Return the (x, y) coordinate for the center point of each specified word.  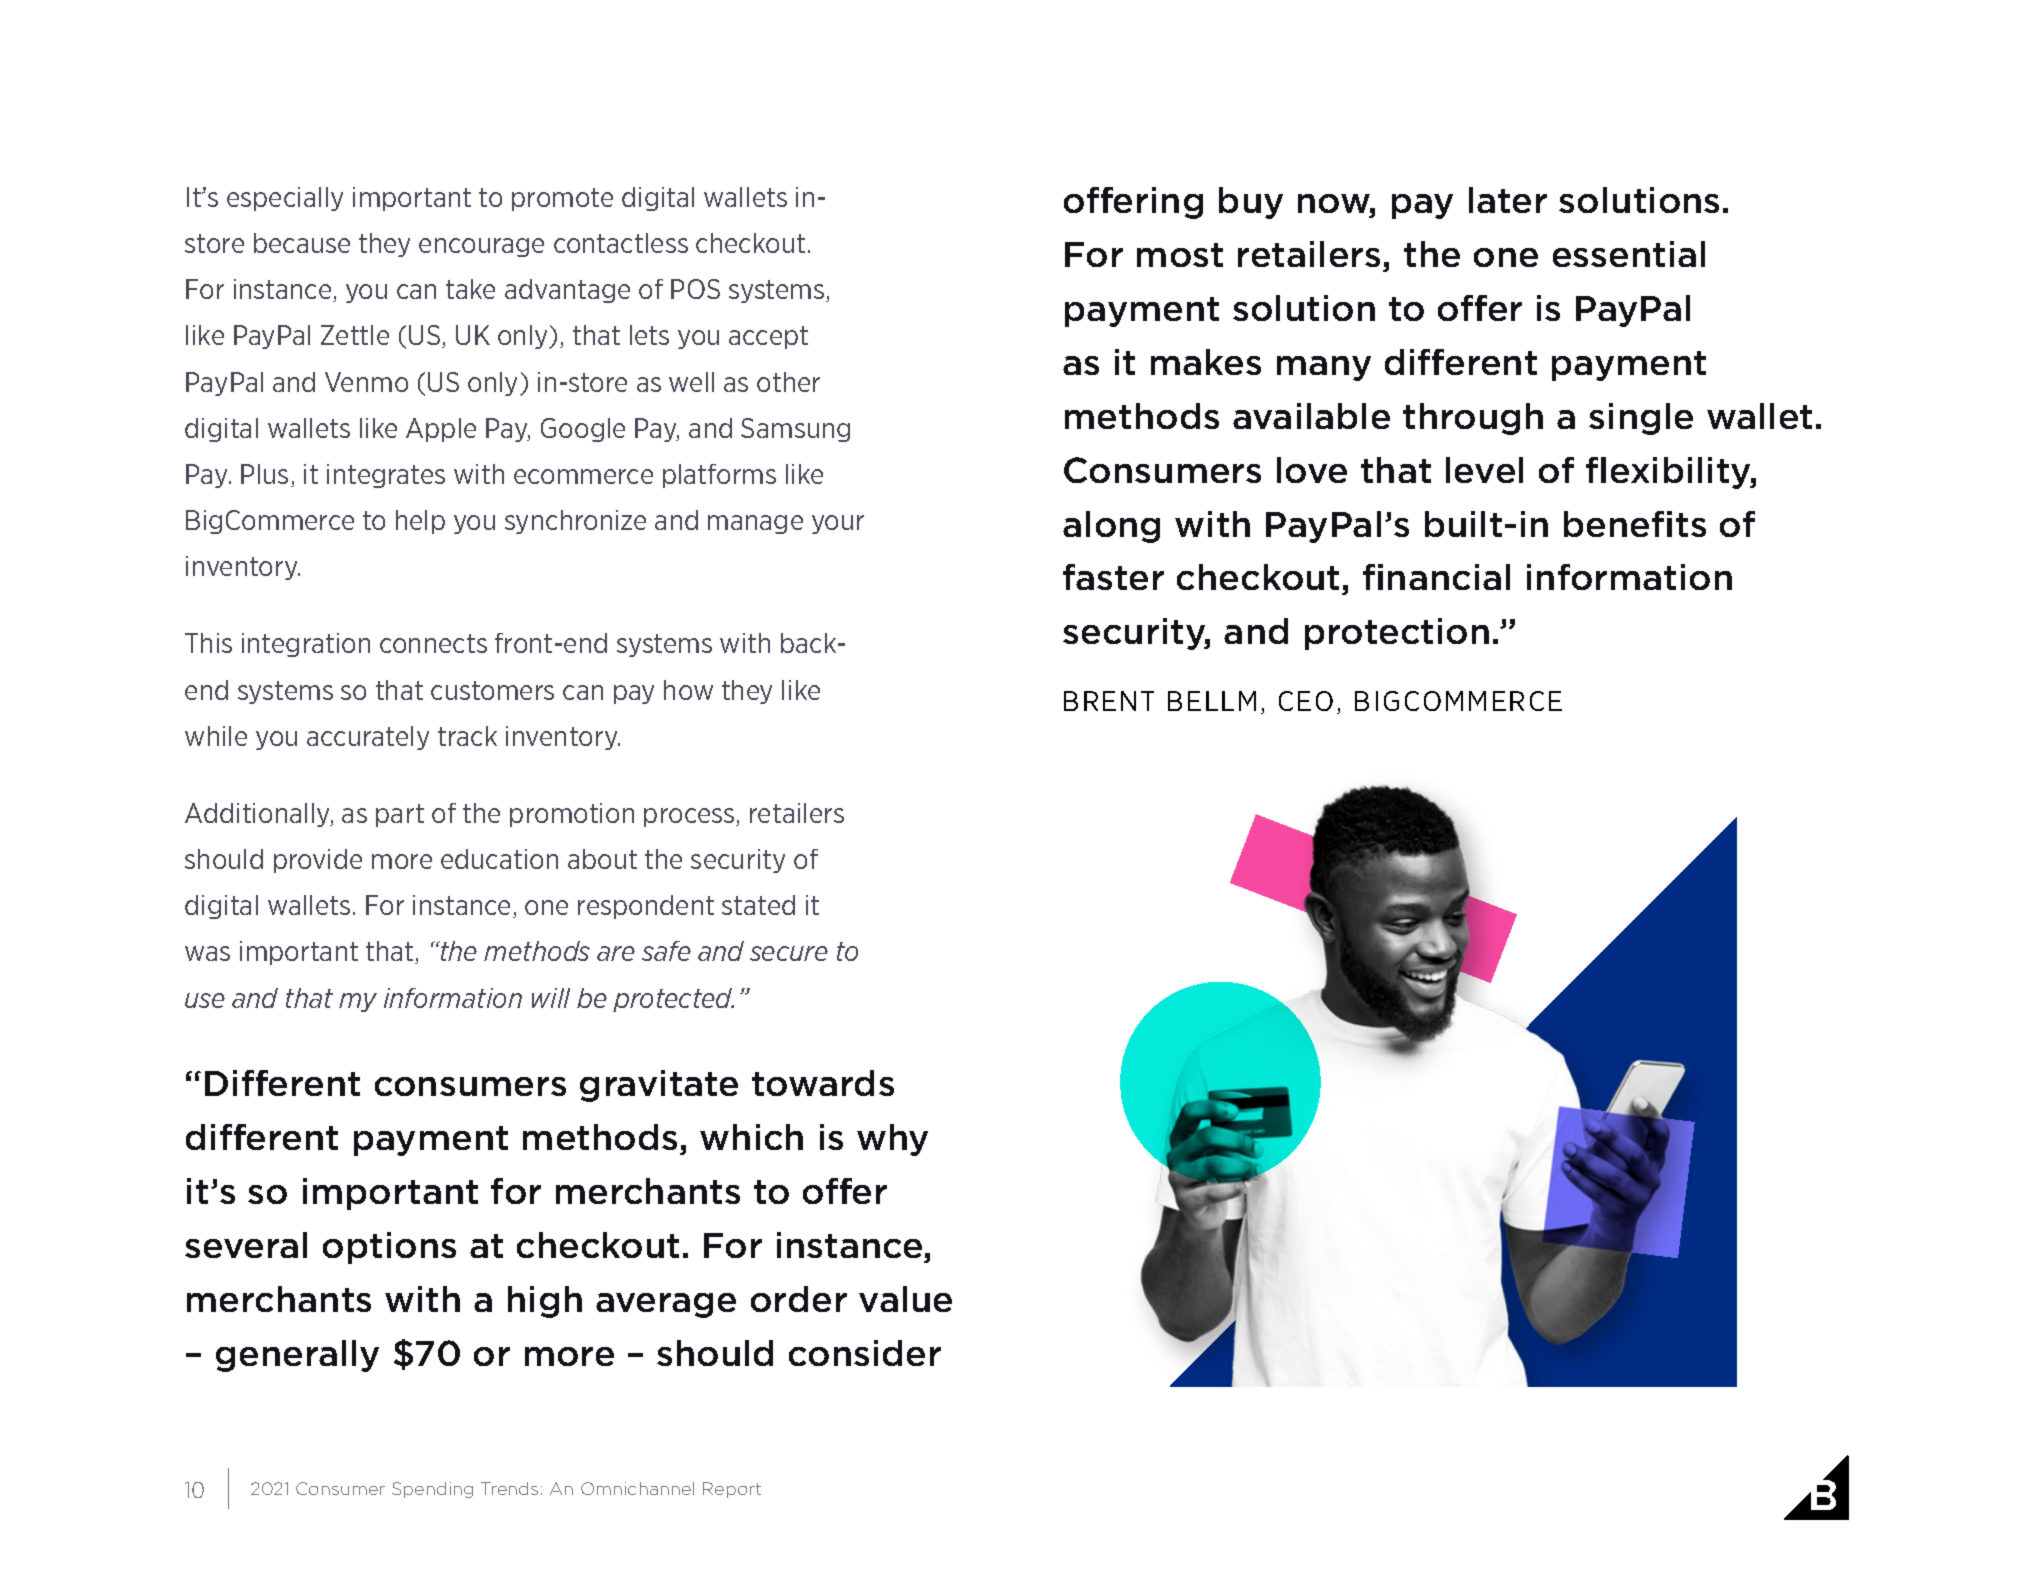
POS (695, 289)
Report (732, 1490)
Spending (432, 1490)
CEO (1306, 701)
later (1508, 200)
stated (758, 905)
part (400, 815)
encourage (481, 247)
